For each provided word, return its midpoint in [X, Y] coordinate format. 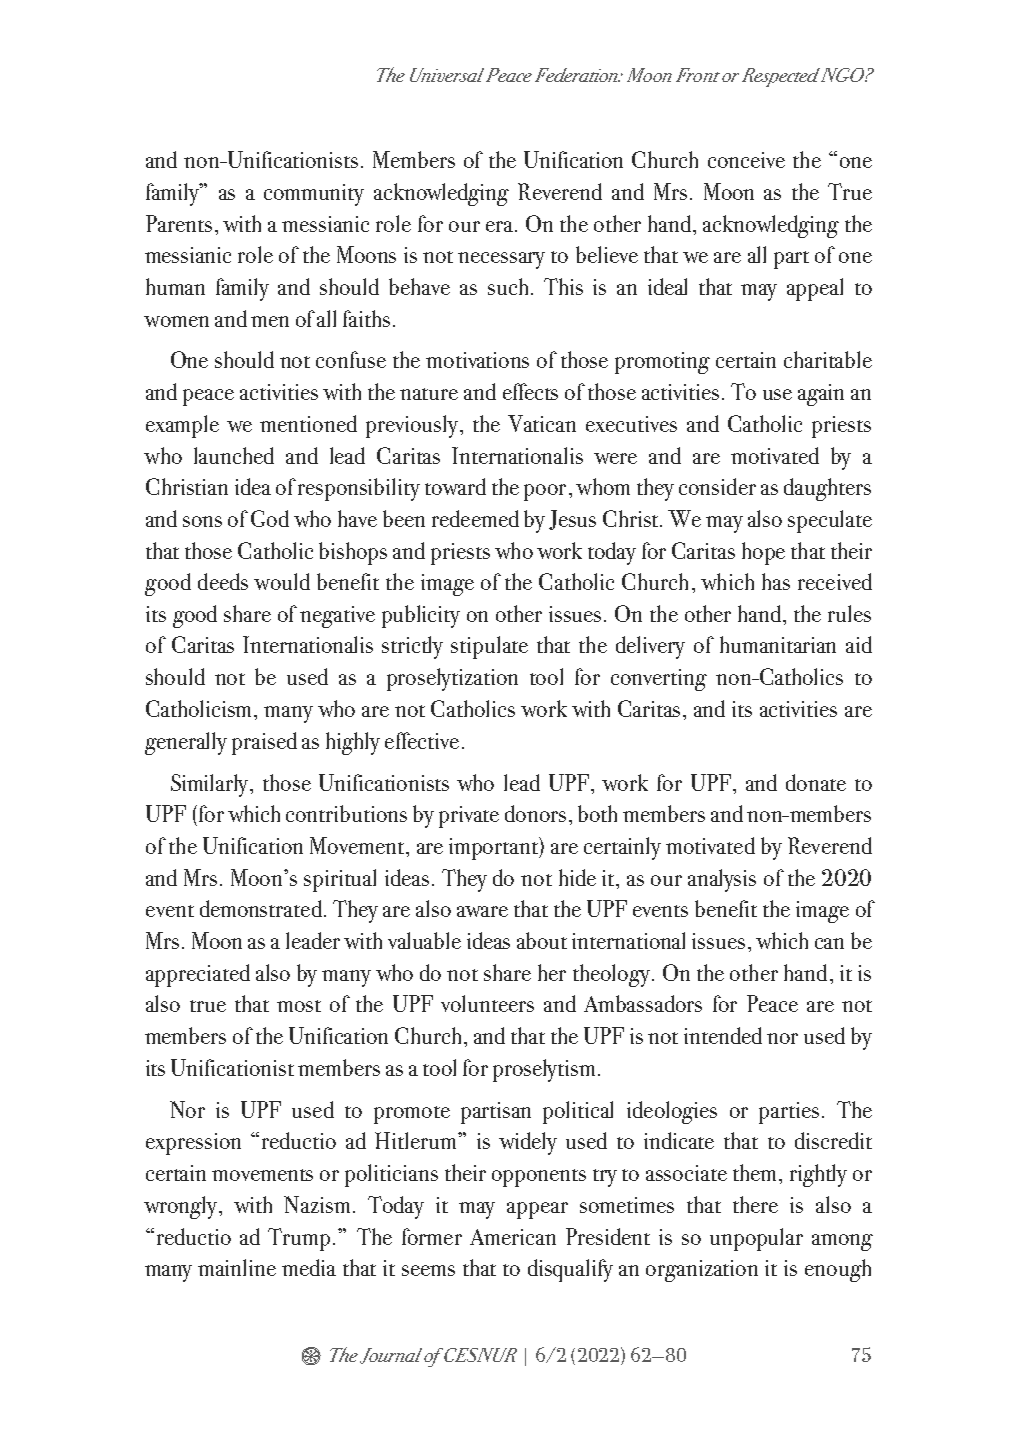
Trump [299, 1239]
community [314, 195]
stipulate [489, 647]
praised [264, 743]
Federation [577, 75]
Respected [781, 77]
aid [859, 644]
